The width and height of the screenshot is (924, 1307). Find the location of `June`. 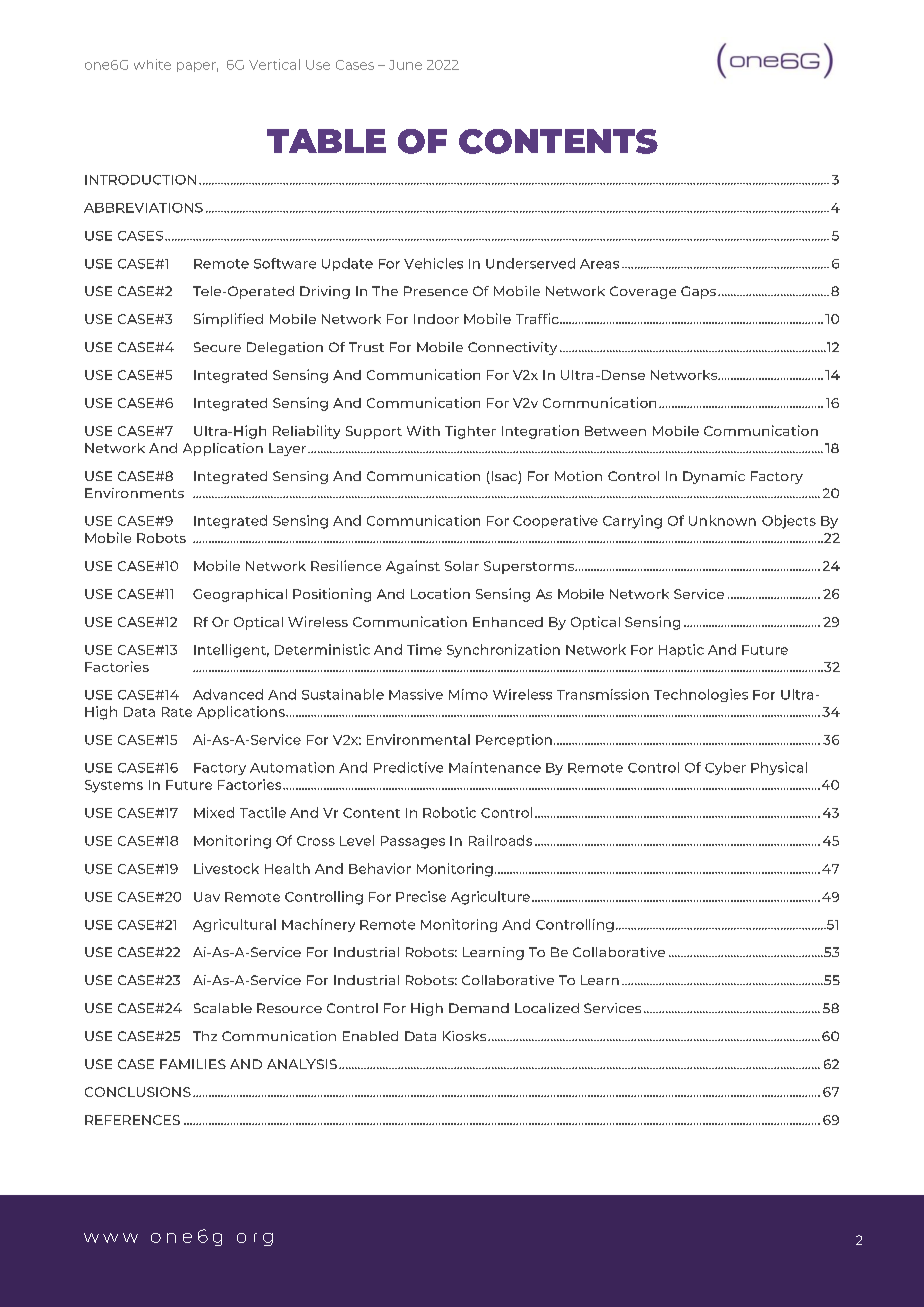

June is located at coordinates (405, 65).
